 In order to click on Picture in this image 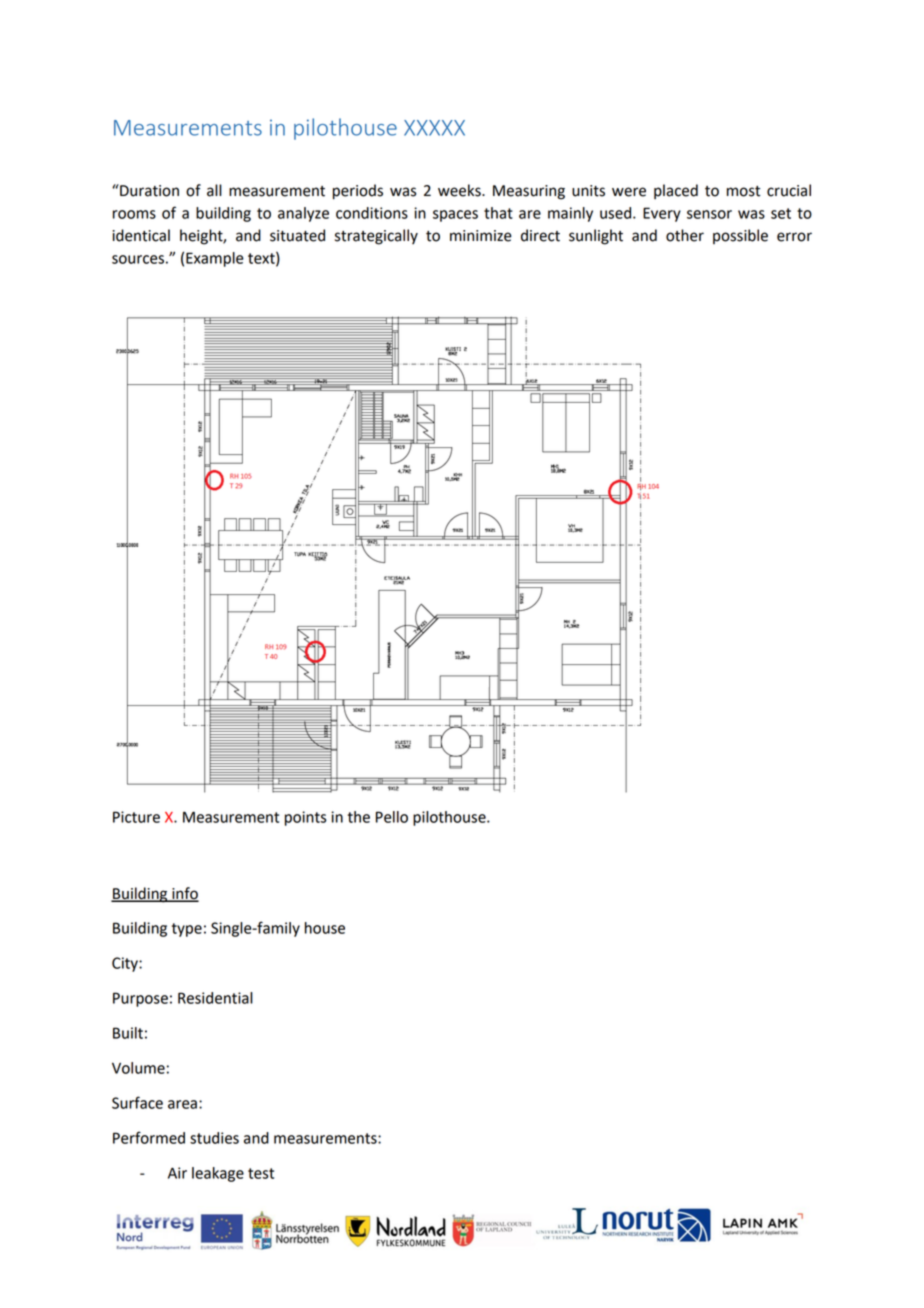, I will do `click(136, 817)`.
